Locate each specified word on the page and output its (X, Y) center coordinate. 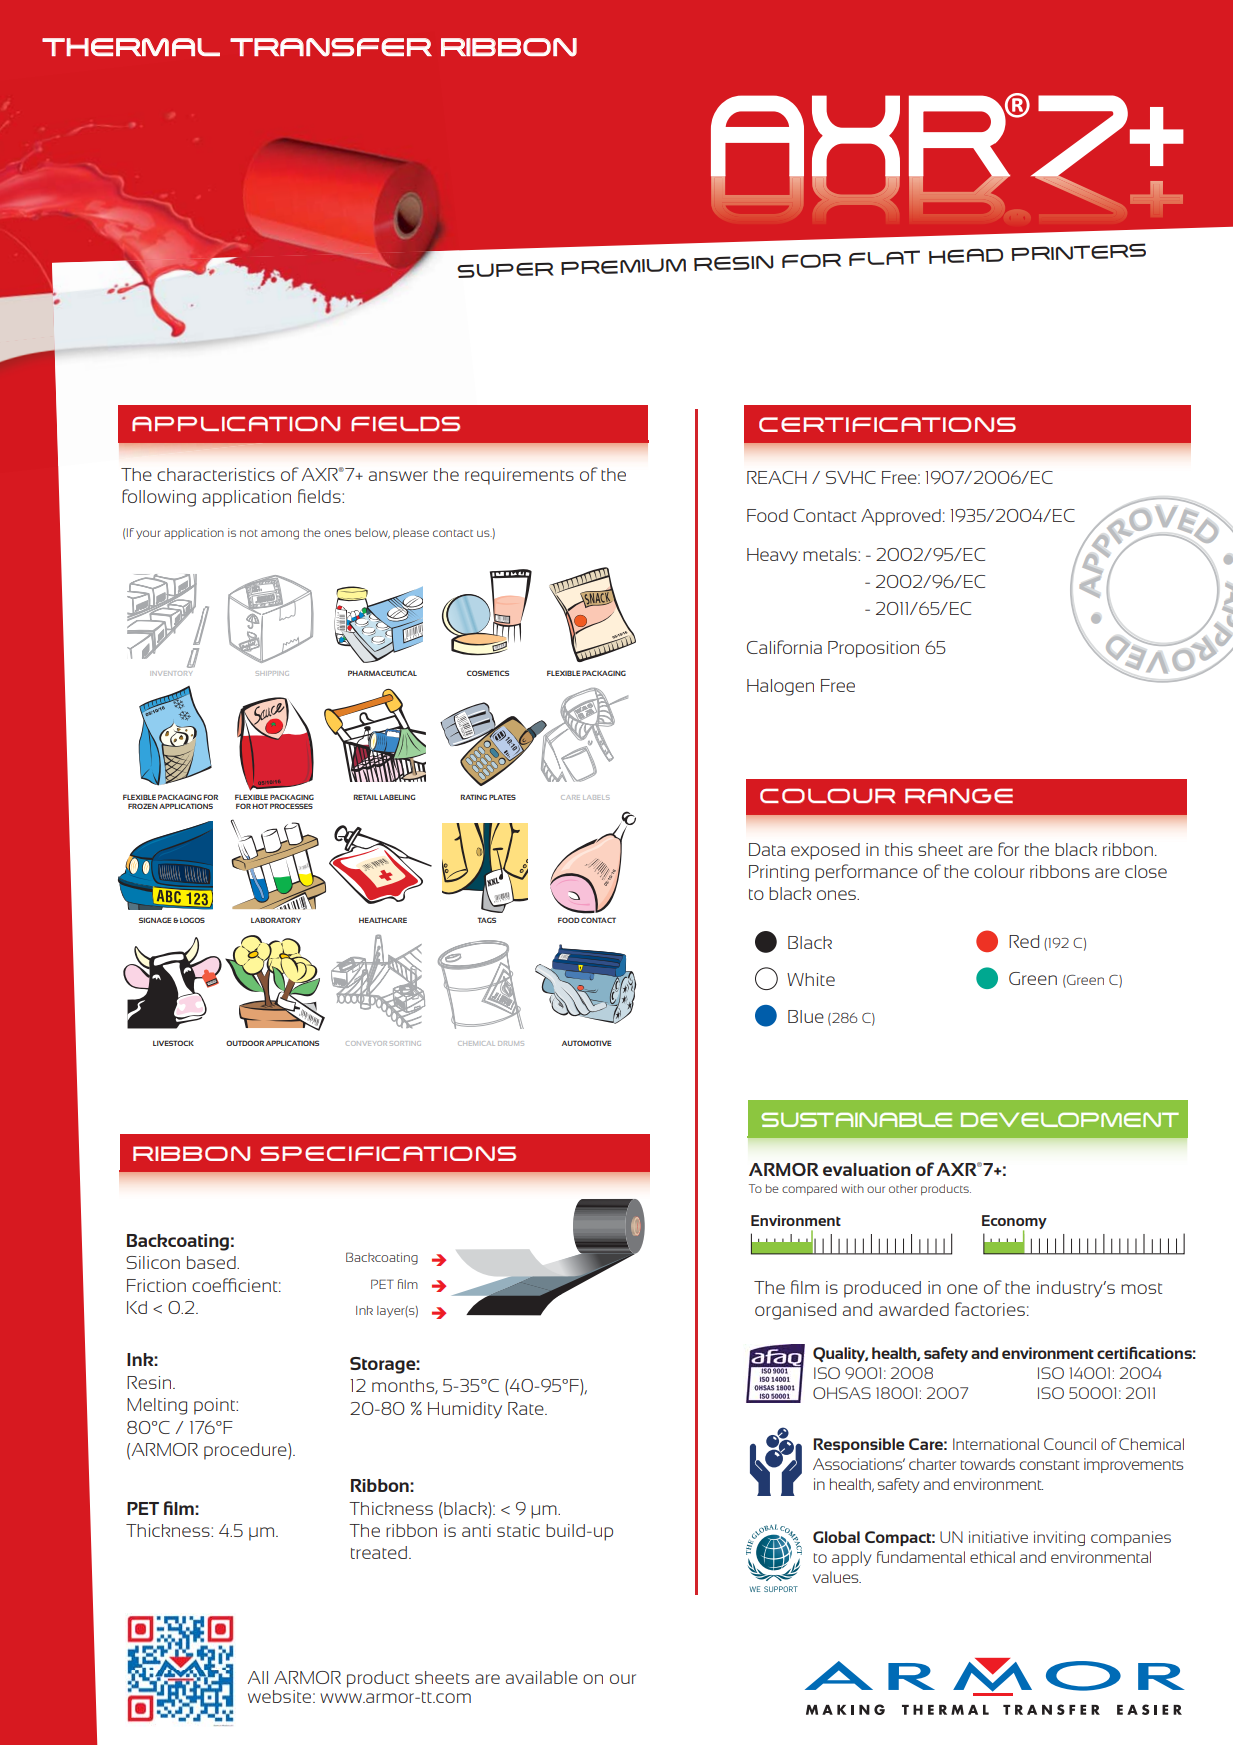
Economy (1014, 1223)
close (1146, 871)
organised (795, 1311)
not (249, 533)
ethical (992, 1557)
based (212, 1262)
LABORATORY (276, 920)
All (257, 1677)
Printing (779, 873)
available (542, 1677)
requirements (519, 476)
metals (831, 554)
